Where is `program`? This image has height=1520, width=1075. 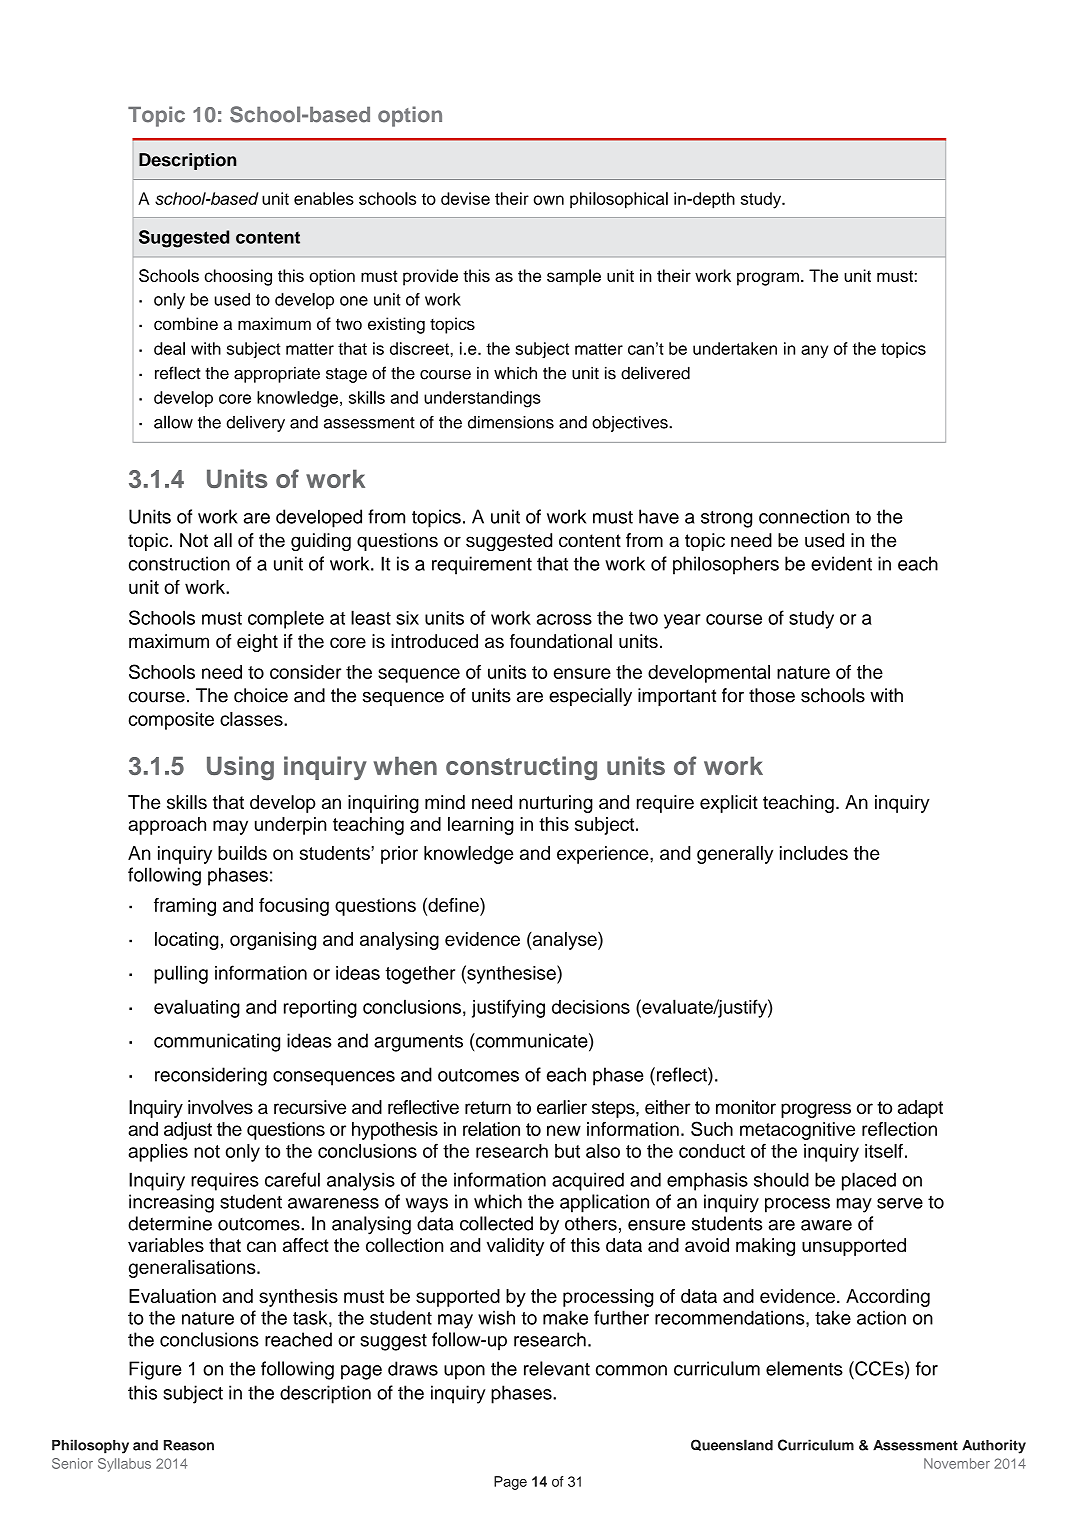
program is located at coordinates (768, 279).
